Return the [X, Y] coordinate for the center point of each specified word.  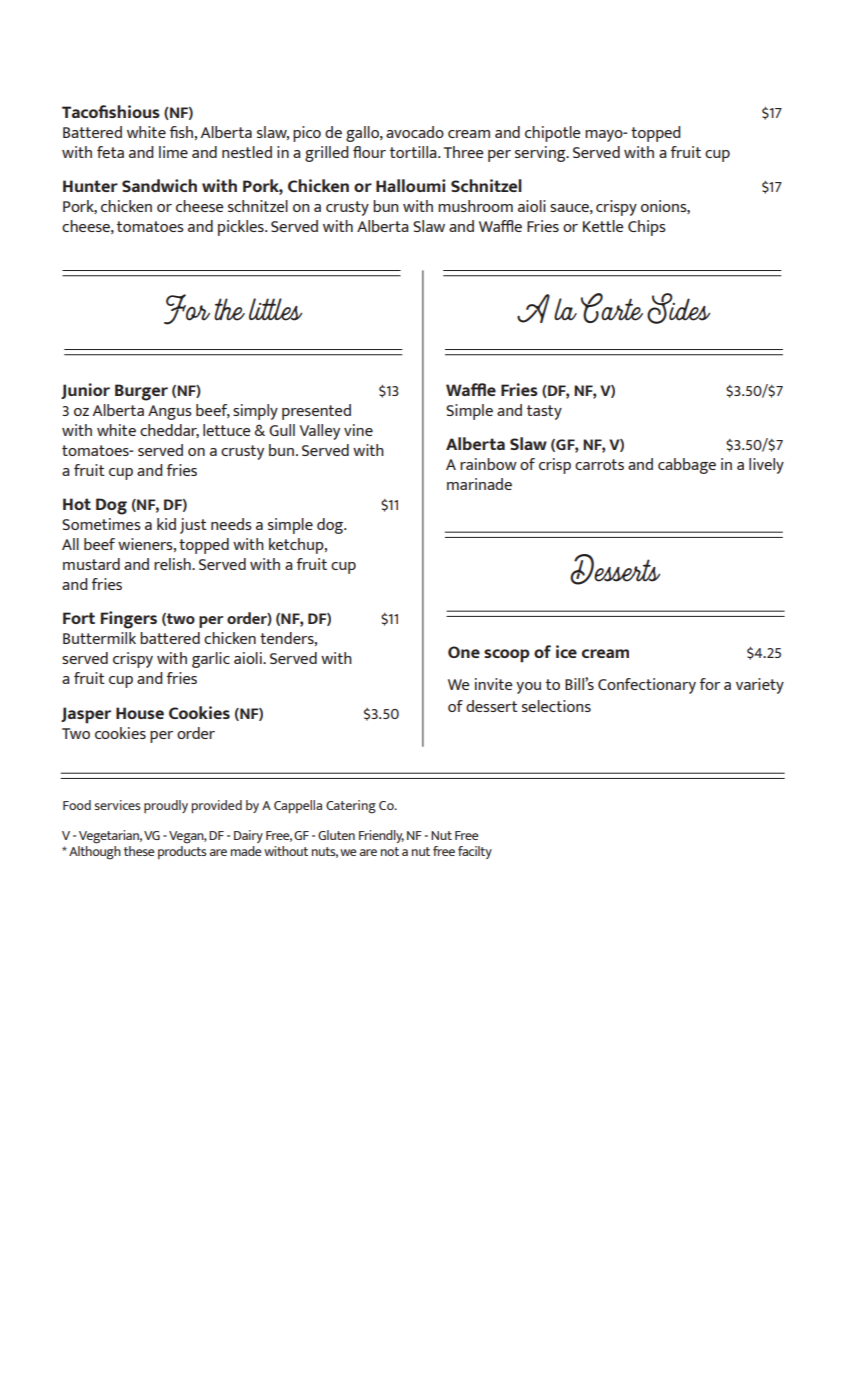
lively [766, 466]
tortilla [414, 152]
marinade [479, 484]
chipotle [553, 134]
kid [166, 524]
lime [173, 152]
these [139, 851]
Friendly [381, 836]
